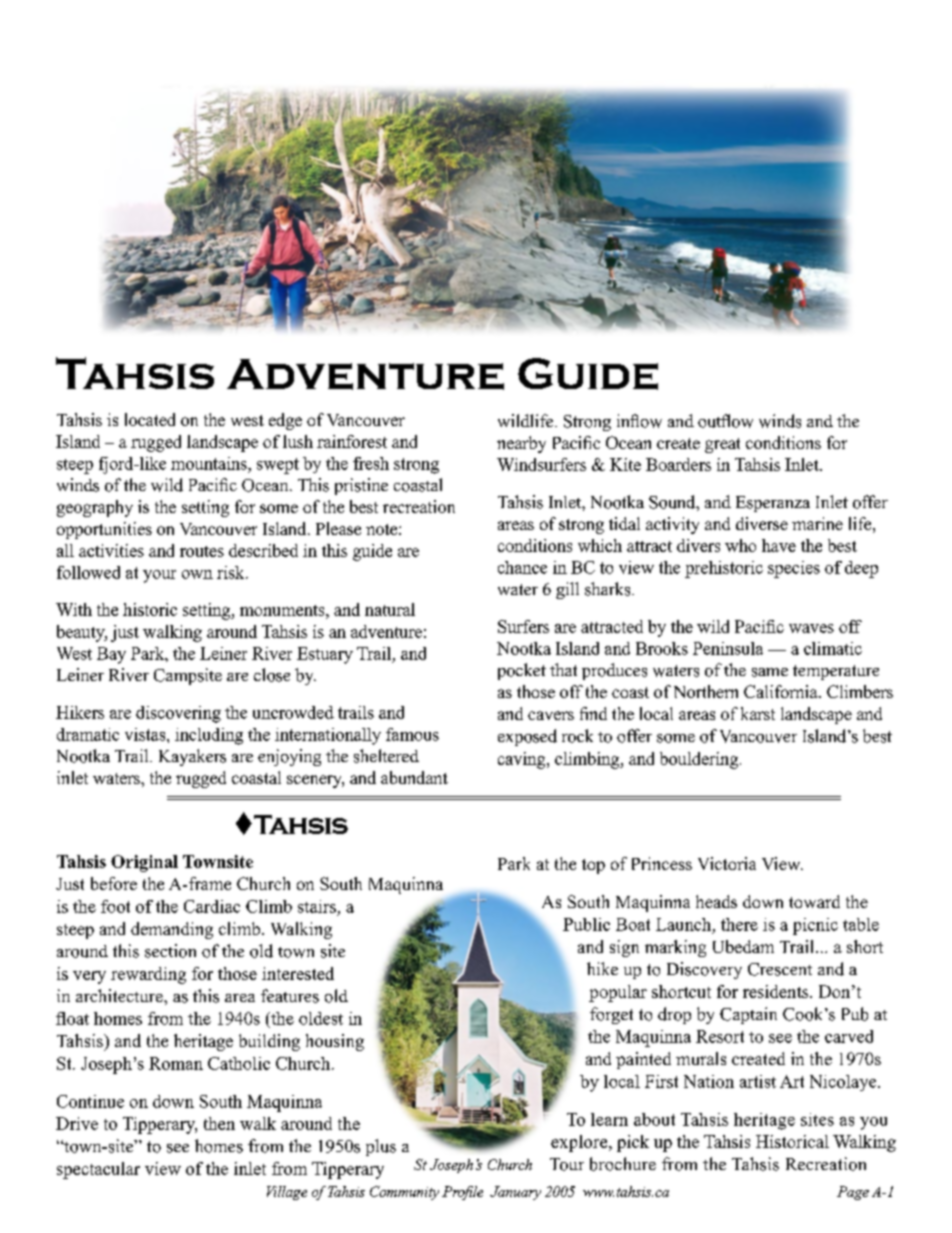 Image resolution: width=952 pixels, height=1233 pixels. What do you see at coordinates (722, 445) in the screenshot?
I see `great` at bounding box center [722, 445].
